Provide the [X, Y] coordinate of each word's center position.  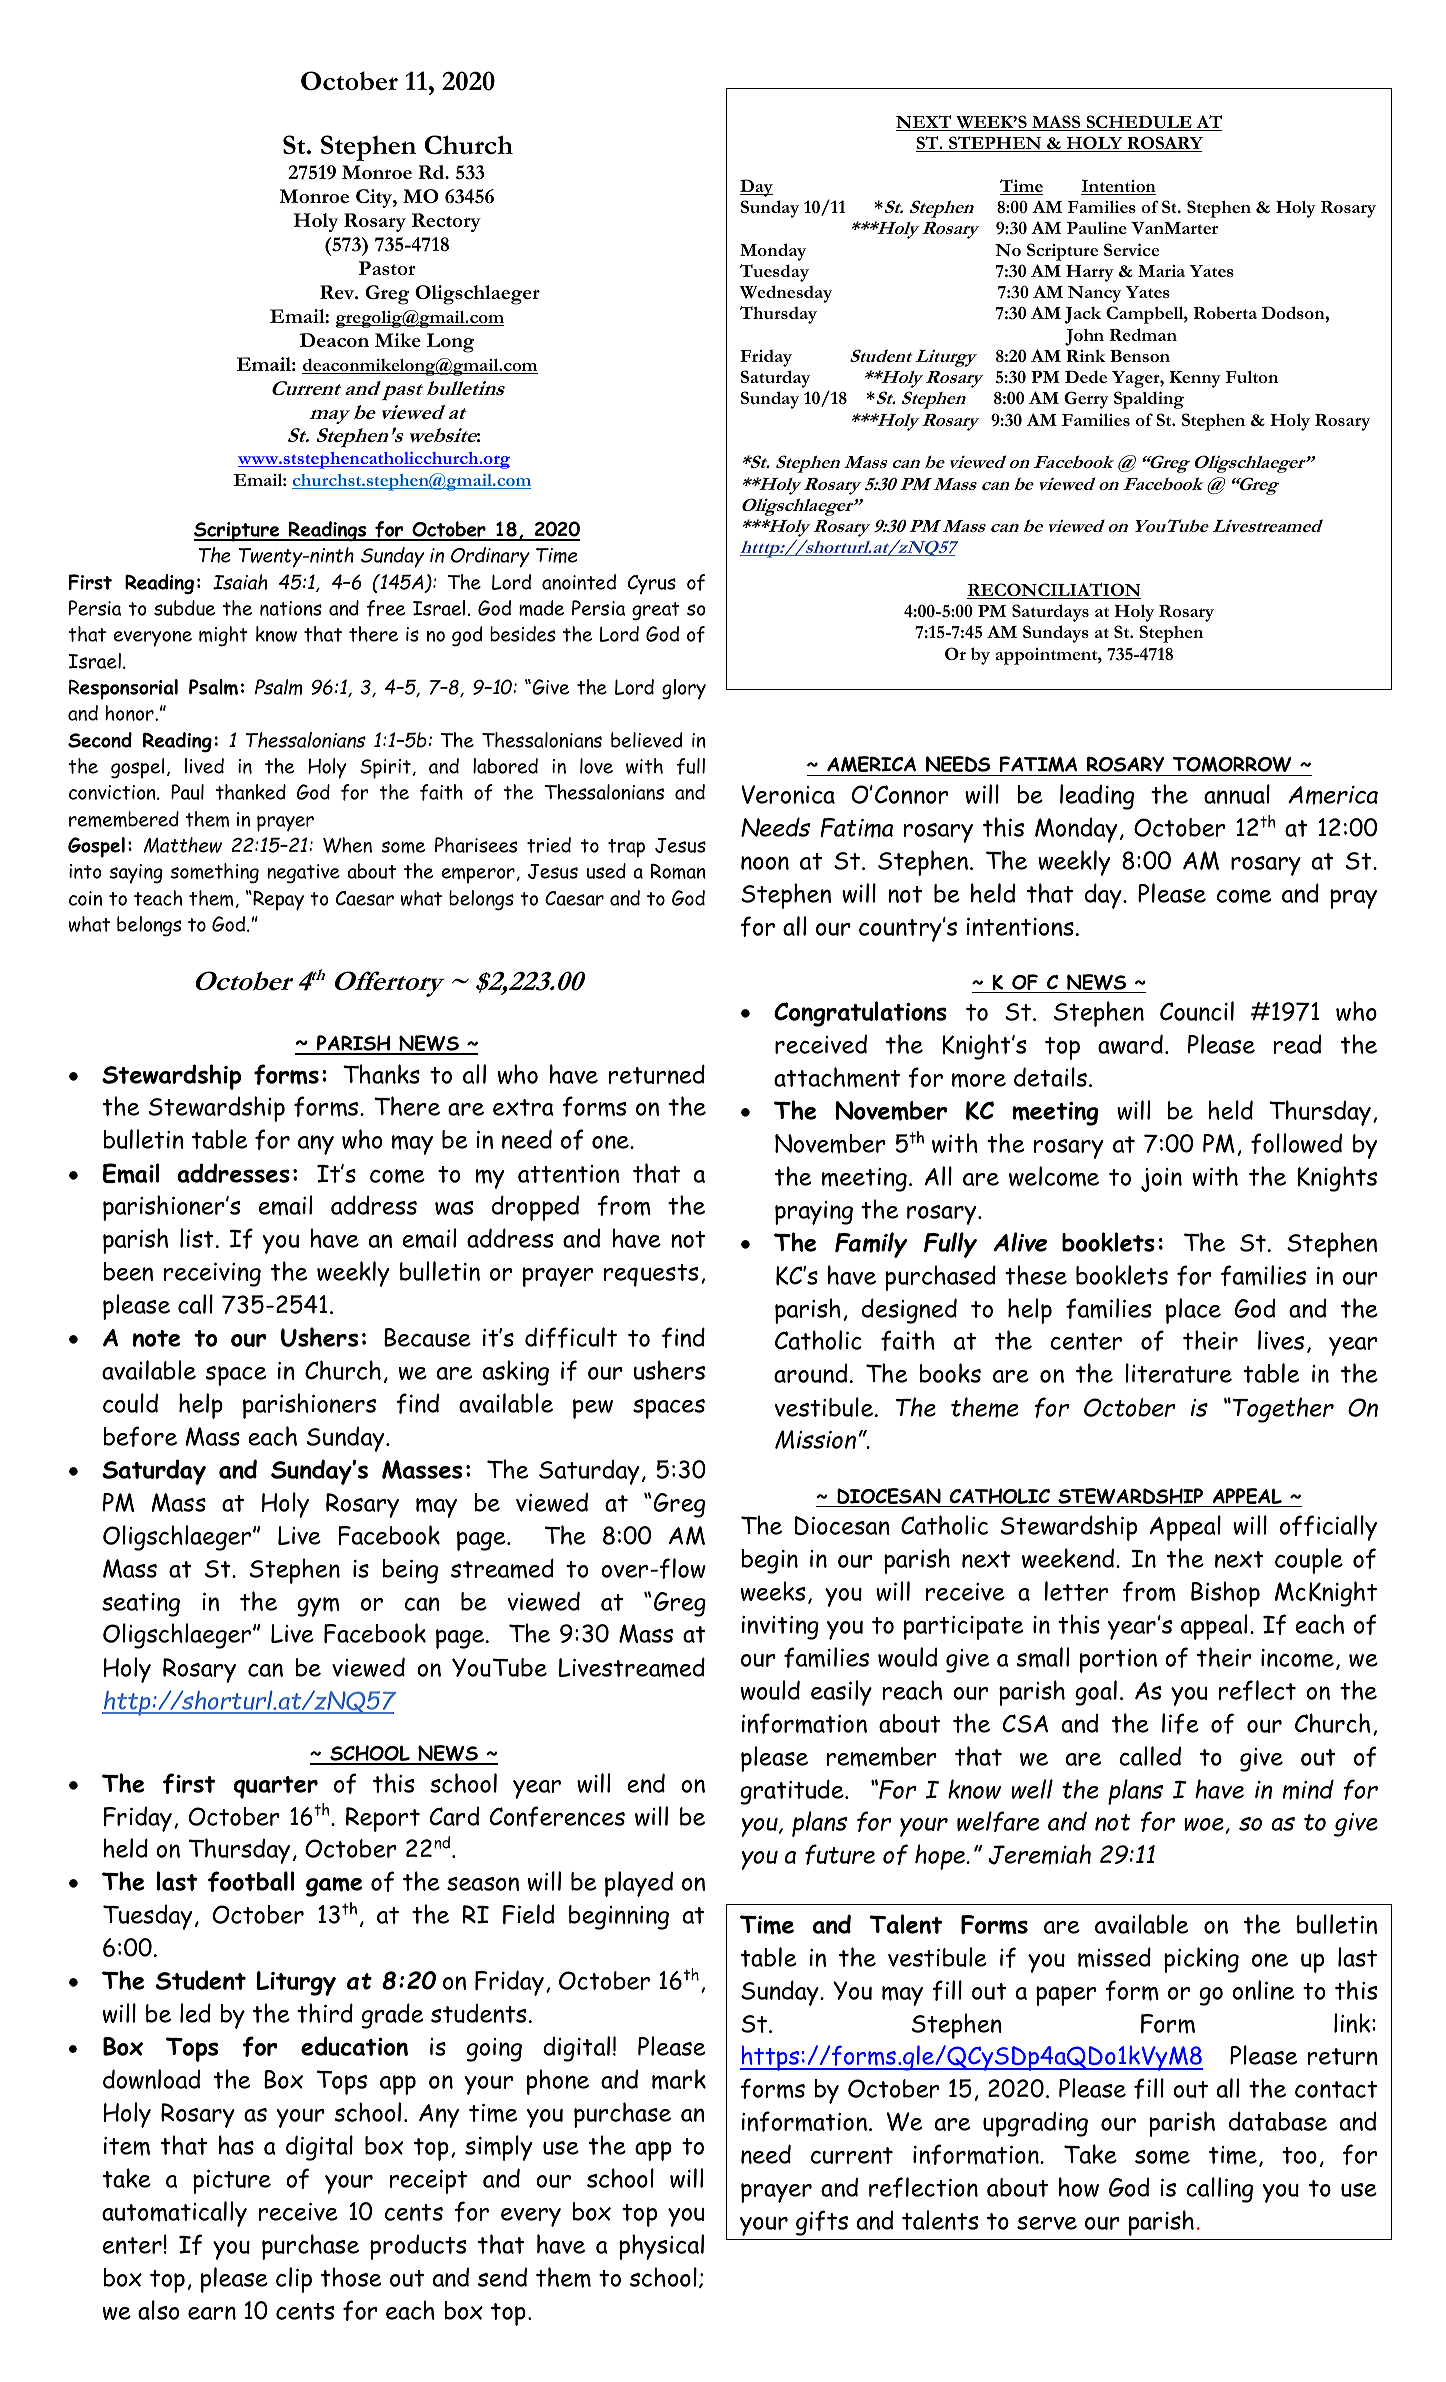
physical [661, 2247]
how [1079, 2187]
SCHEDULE [1139, 123]
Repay [277, 900]
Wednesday [786, 294]
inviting [780, 1628]
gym [318, 1607]
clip [294, 2280]
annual [1237, 794]
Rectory [446, 222]
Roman [678, 871]
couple [1309, 1561]
